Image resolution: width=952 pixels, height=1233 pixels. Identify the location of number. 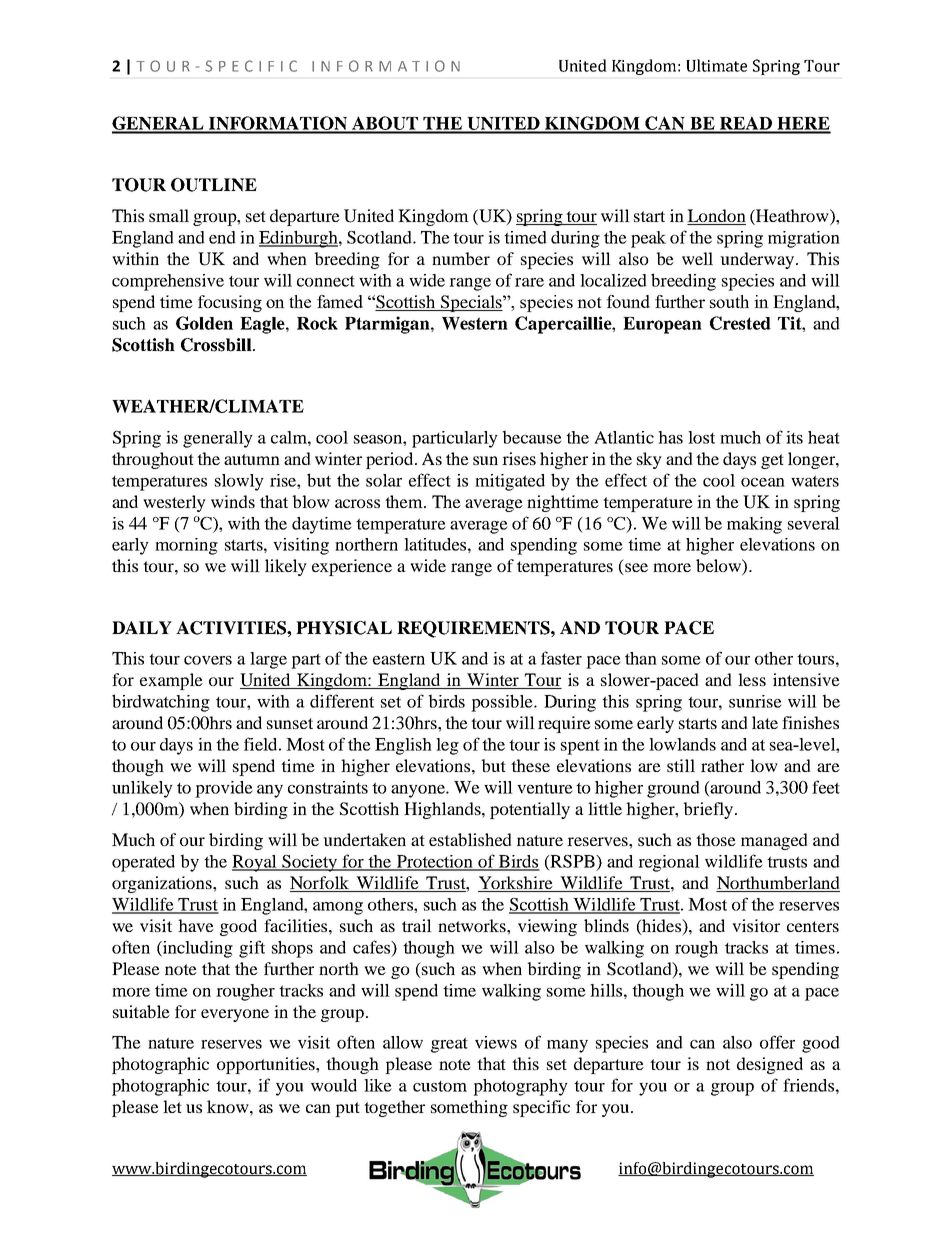
(461, 258).
